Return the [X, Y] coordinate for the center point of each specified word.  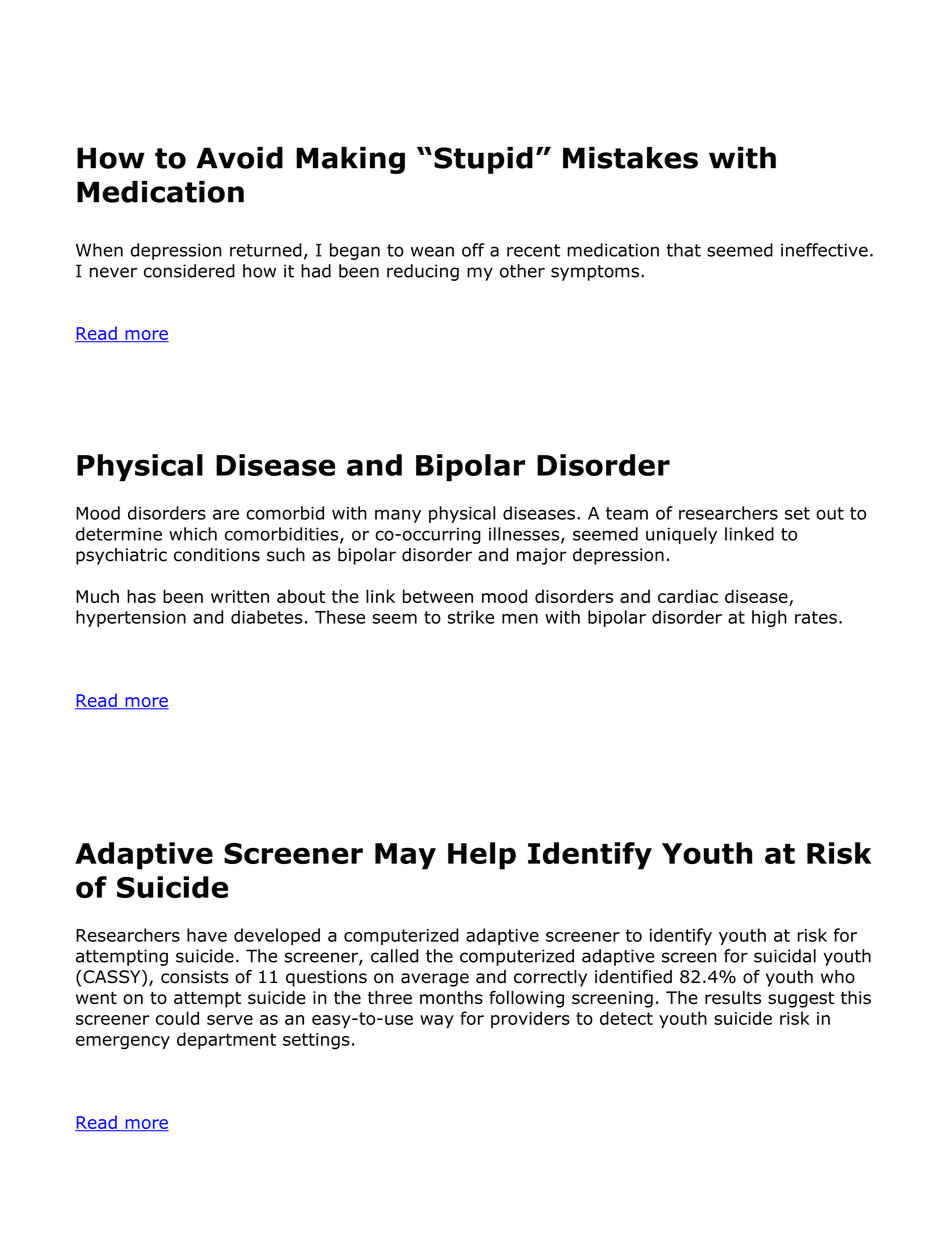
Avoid [239, 158]
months [451, 998]
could [177, 1018]
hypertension [131, 618]
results [733, 998]
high [769, 618]
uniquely [681, 535]
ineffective [824, 250]
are [226, 514]
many [398, 516]
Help [482, 856]
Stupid [483, 160]
